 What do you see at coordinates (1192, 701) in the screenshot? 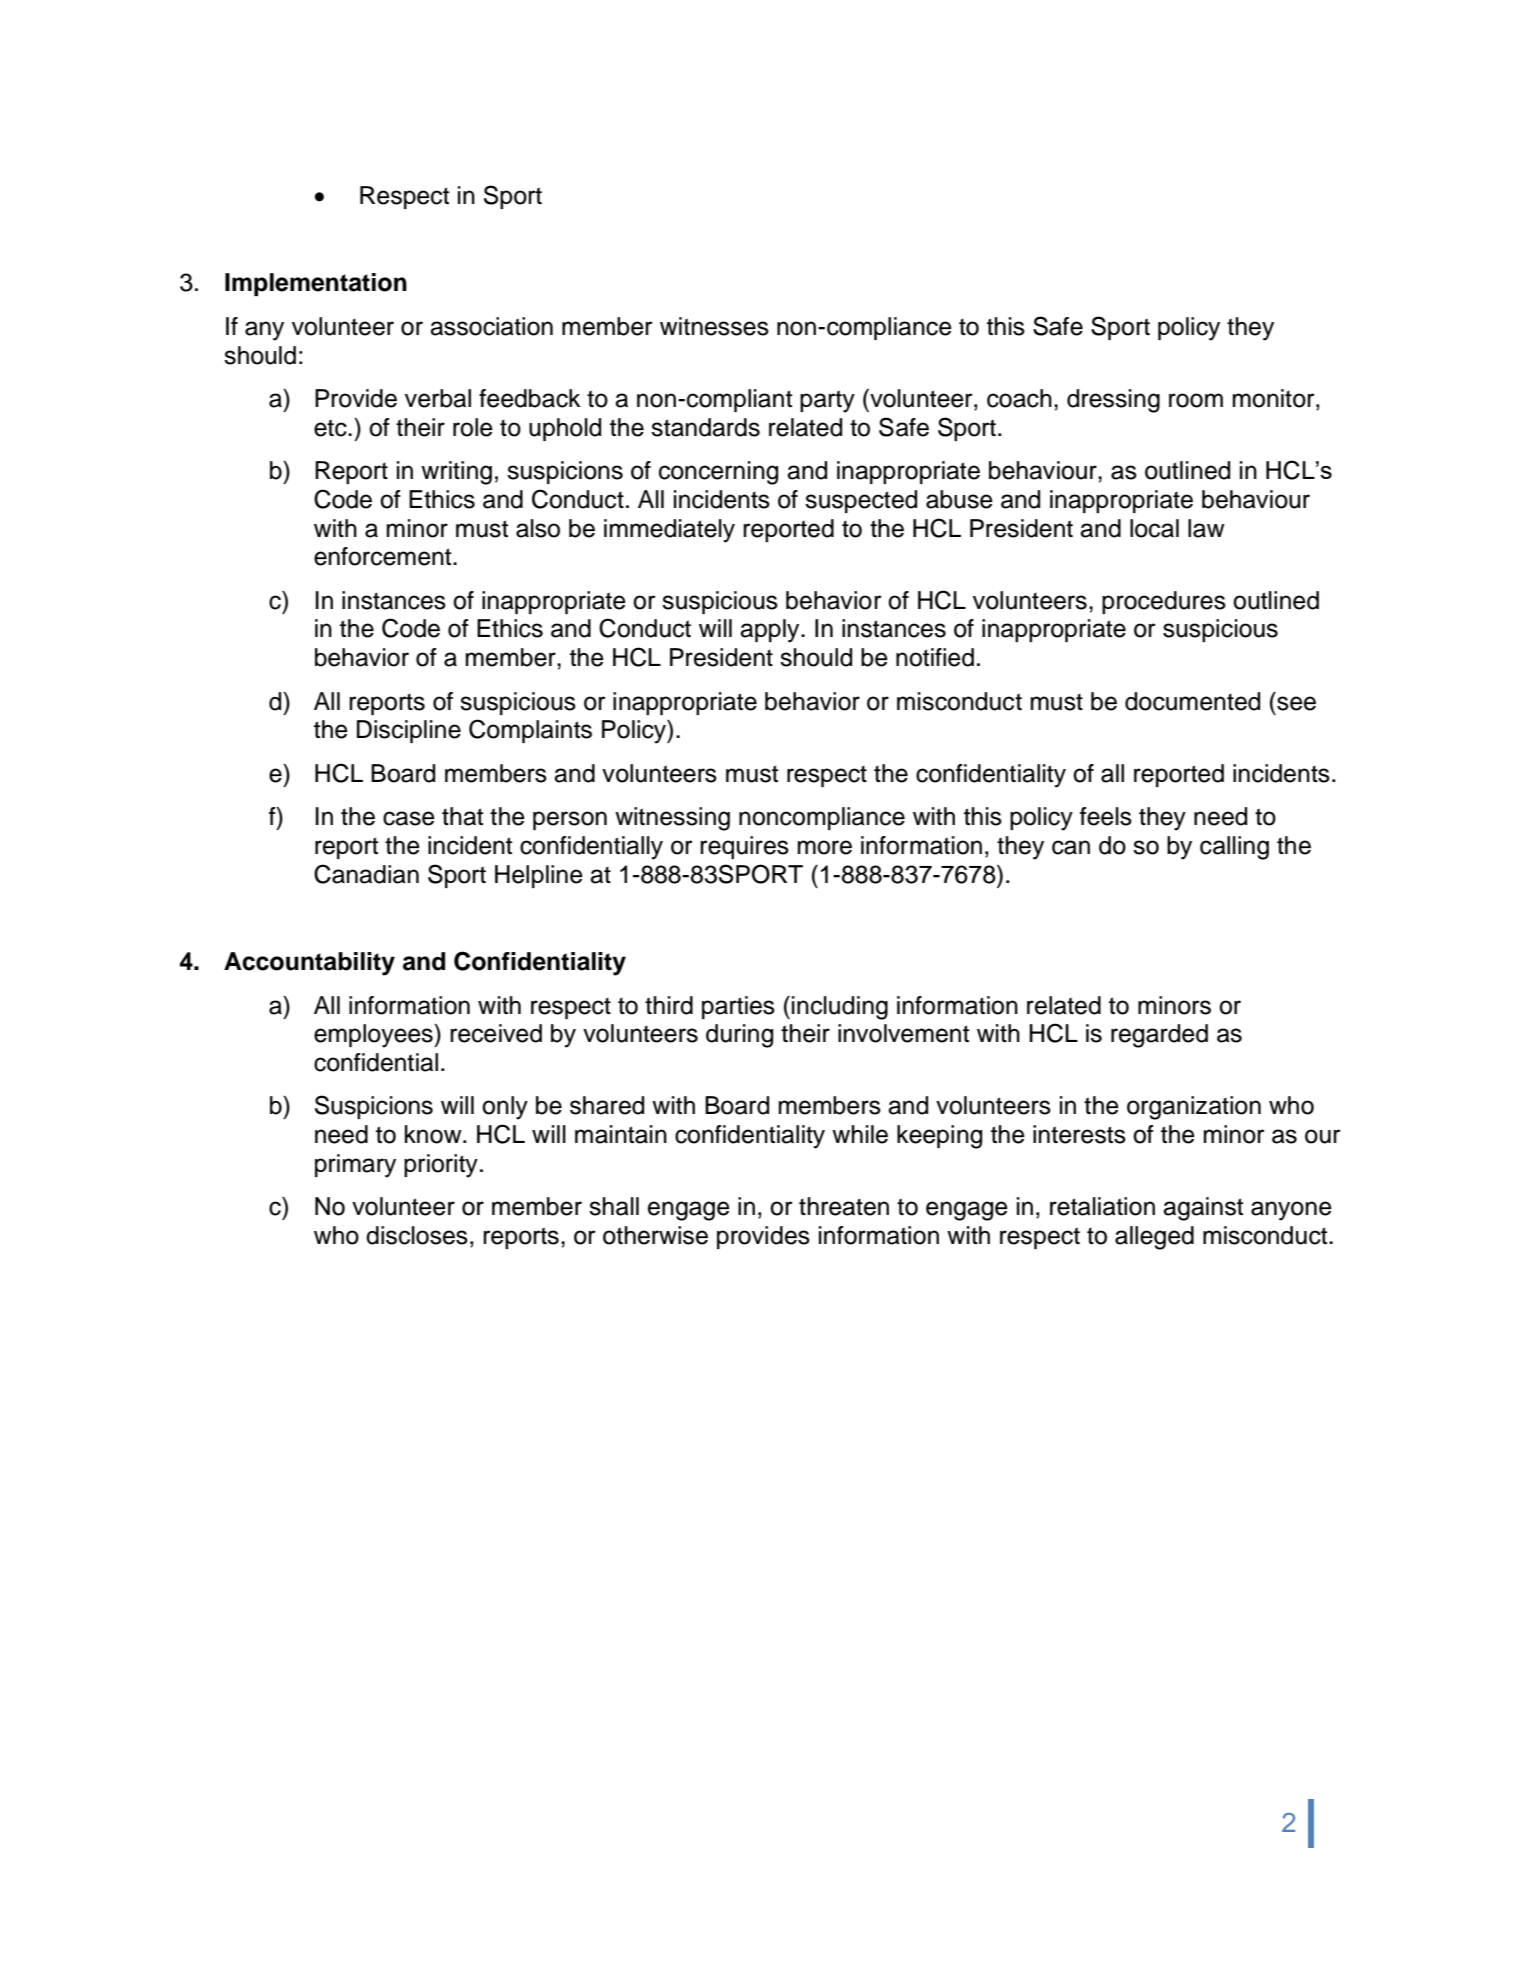
I see `documented` at bounding box center [1192, 701].
